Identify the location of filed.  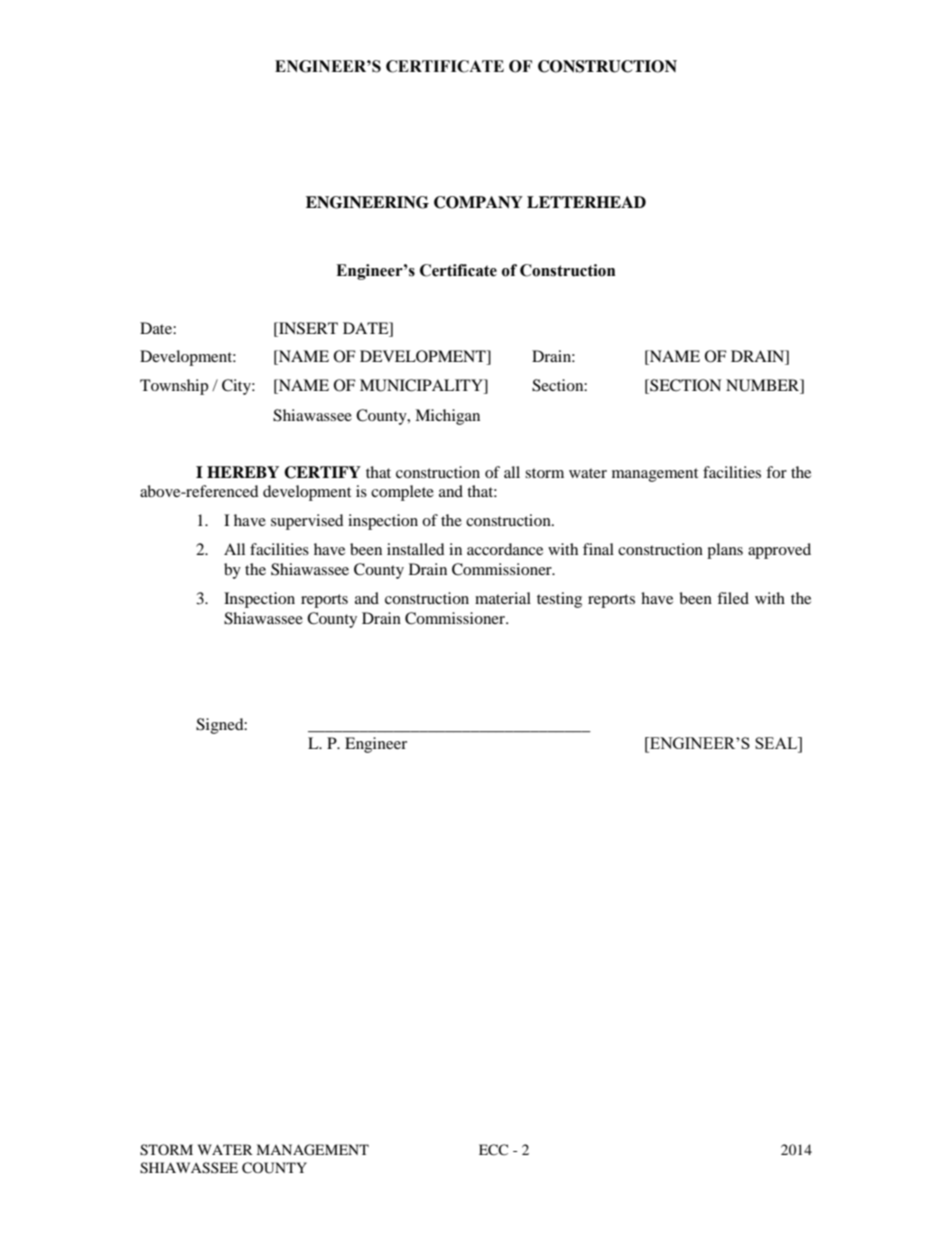
(733, 598).
